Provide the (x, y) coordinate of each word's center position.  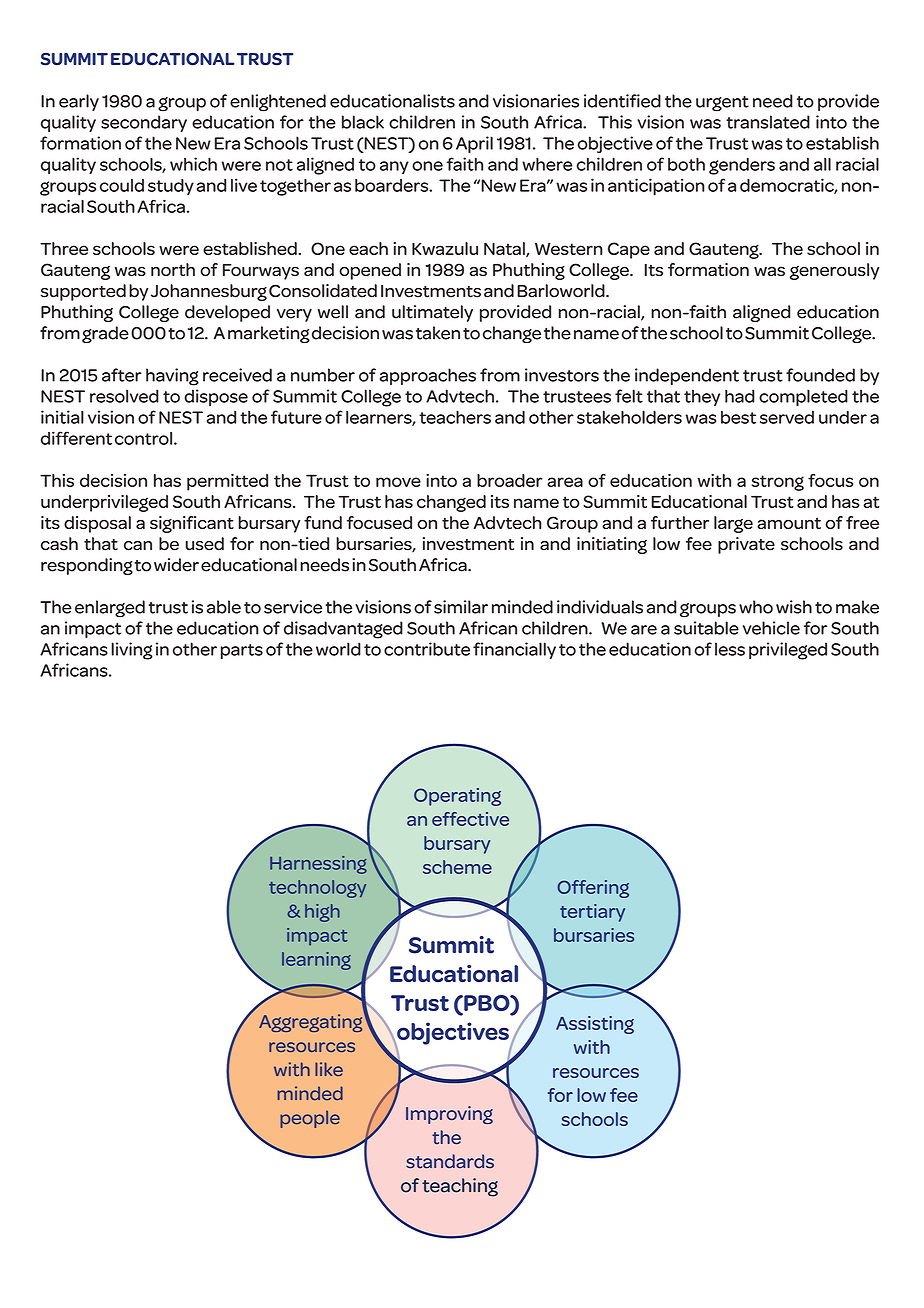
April (474, 144)
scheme (457, 867)
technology (317, 889)
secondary (144, 123)
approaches (428, 376)
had (740, 396)
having (172, 377)
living (132, 651)
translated (768, 122)
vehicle (771, 628)
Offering (593, 889)
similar (461, 607)
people (310, 1119)
